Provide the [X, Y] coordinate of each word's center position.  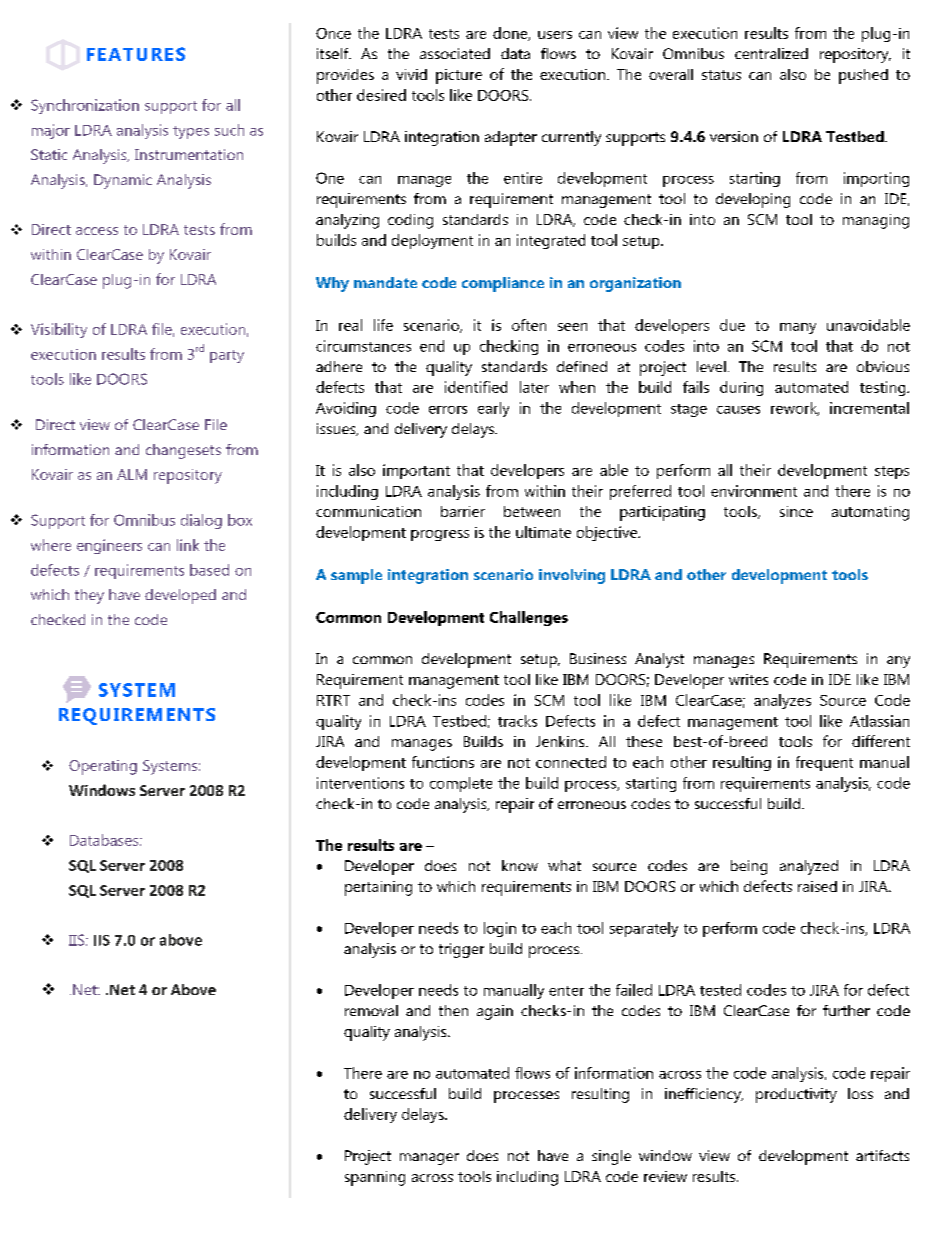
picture [459, 76]
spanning [375, 1178]
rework [795, 409]
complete [461, 784]
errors [448, 410]
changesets [183, 451]
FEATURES [136, 54]
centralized [771, 53]
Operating [103, 767]
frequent [824, 763]
